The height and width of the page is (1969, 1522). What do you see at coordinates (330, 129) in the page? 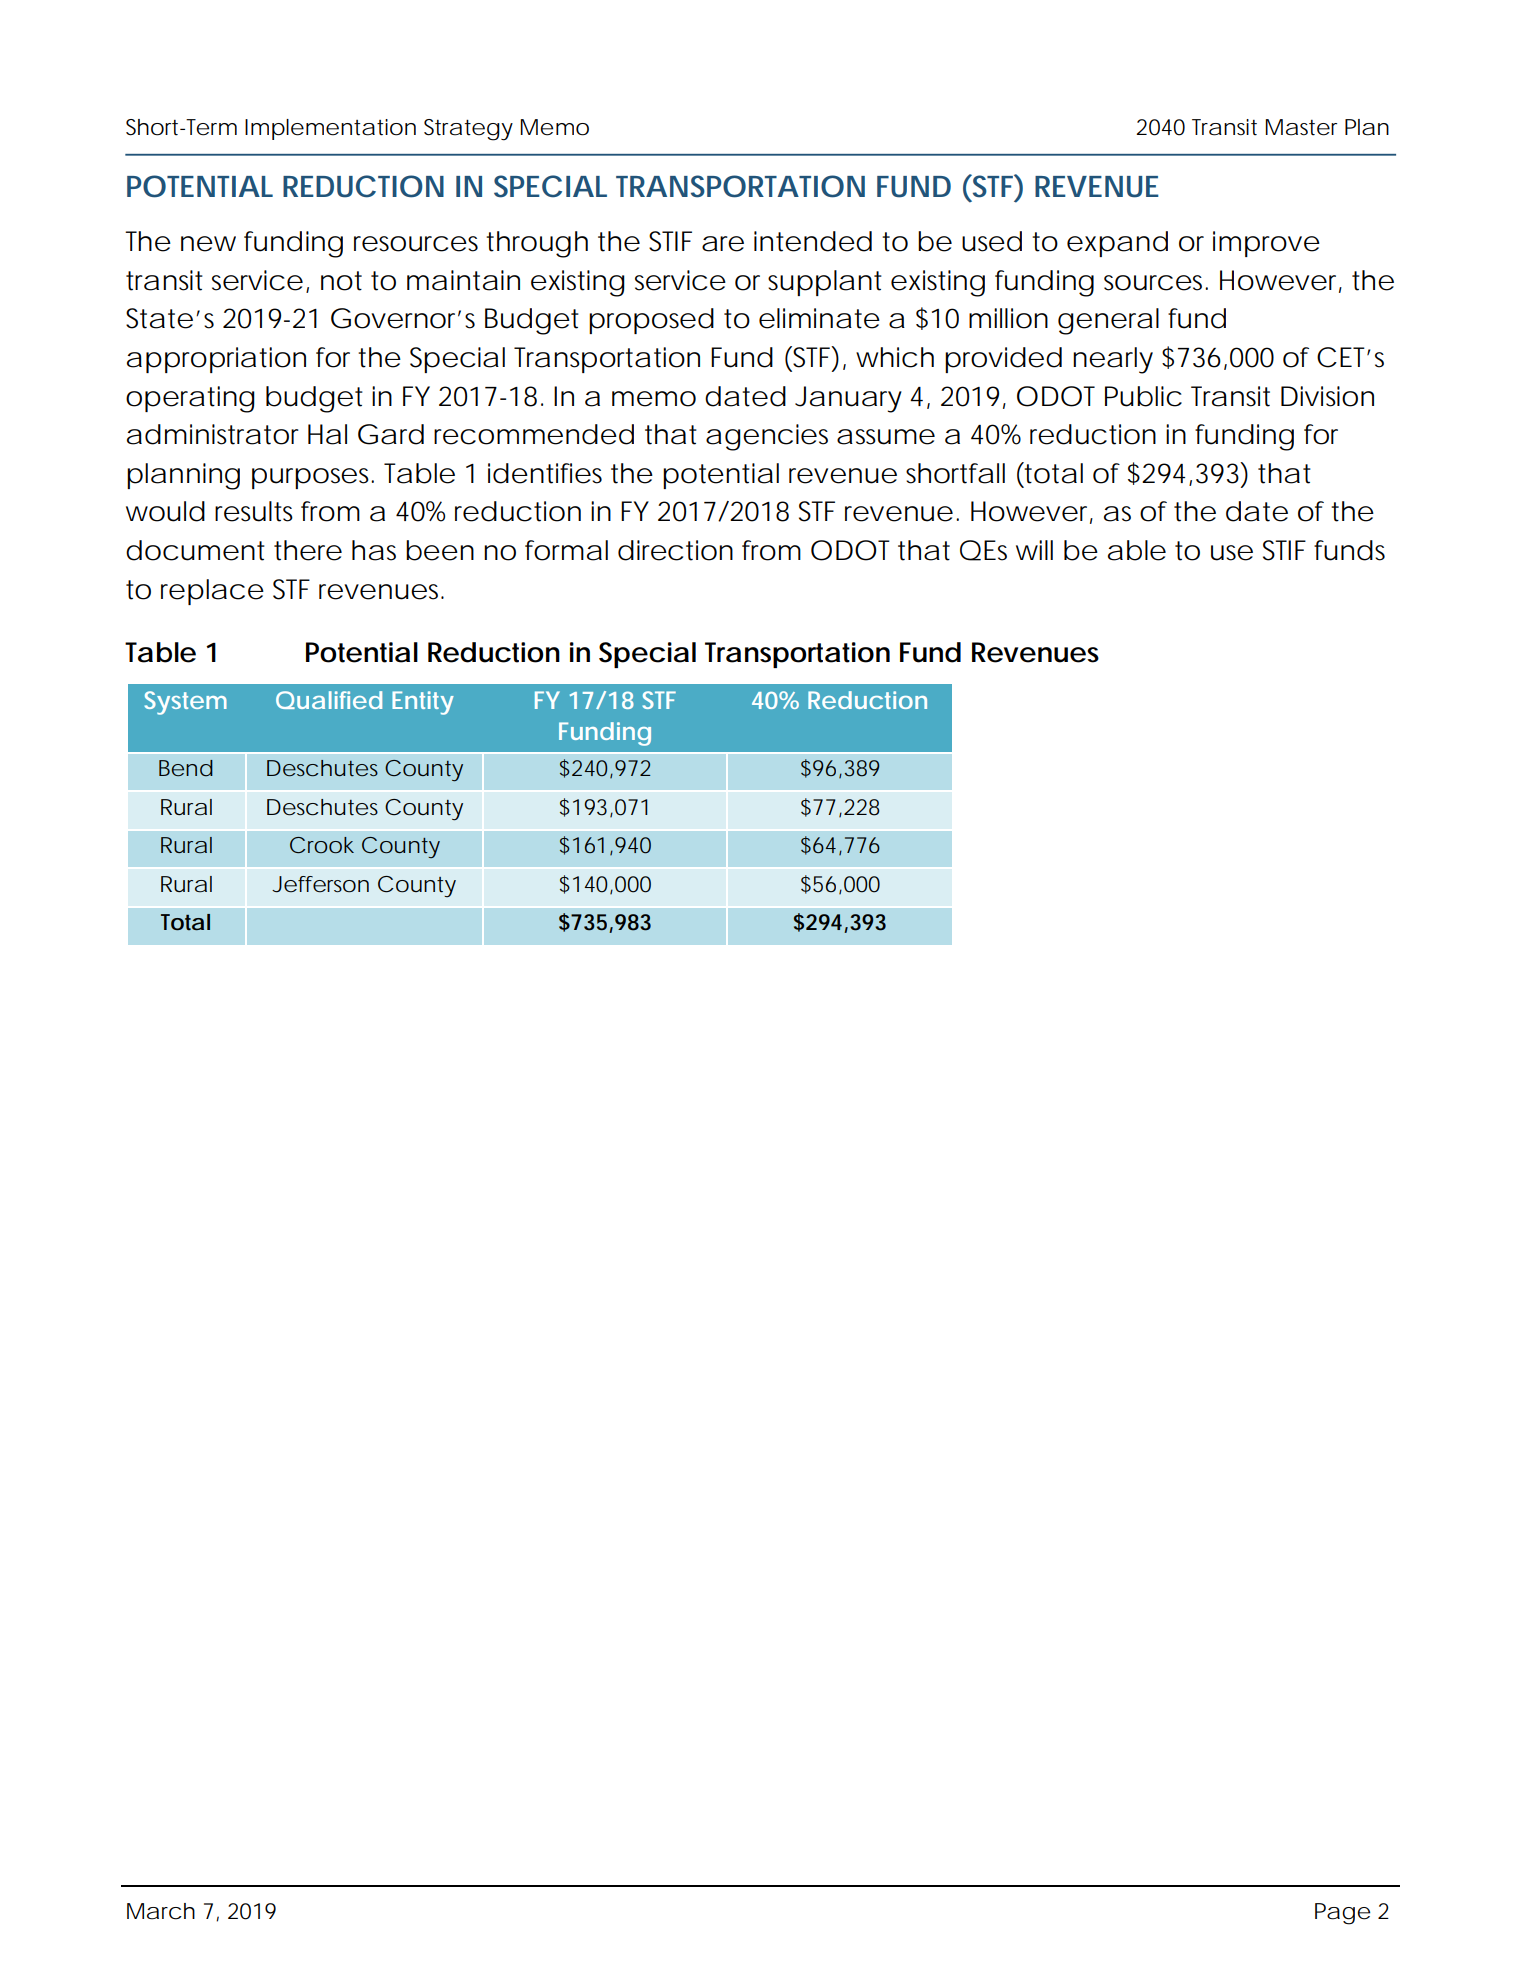
I see `Implementation` at bounding box center [330, 129].
